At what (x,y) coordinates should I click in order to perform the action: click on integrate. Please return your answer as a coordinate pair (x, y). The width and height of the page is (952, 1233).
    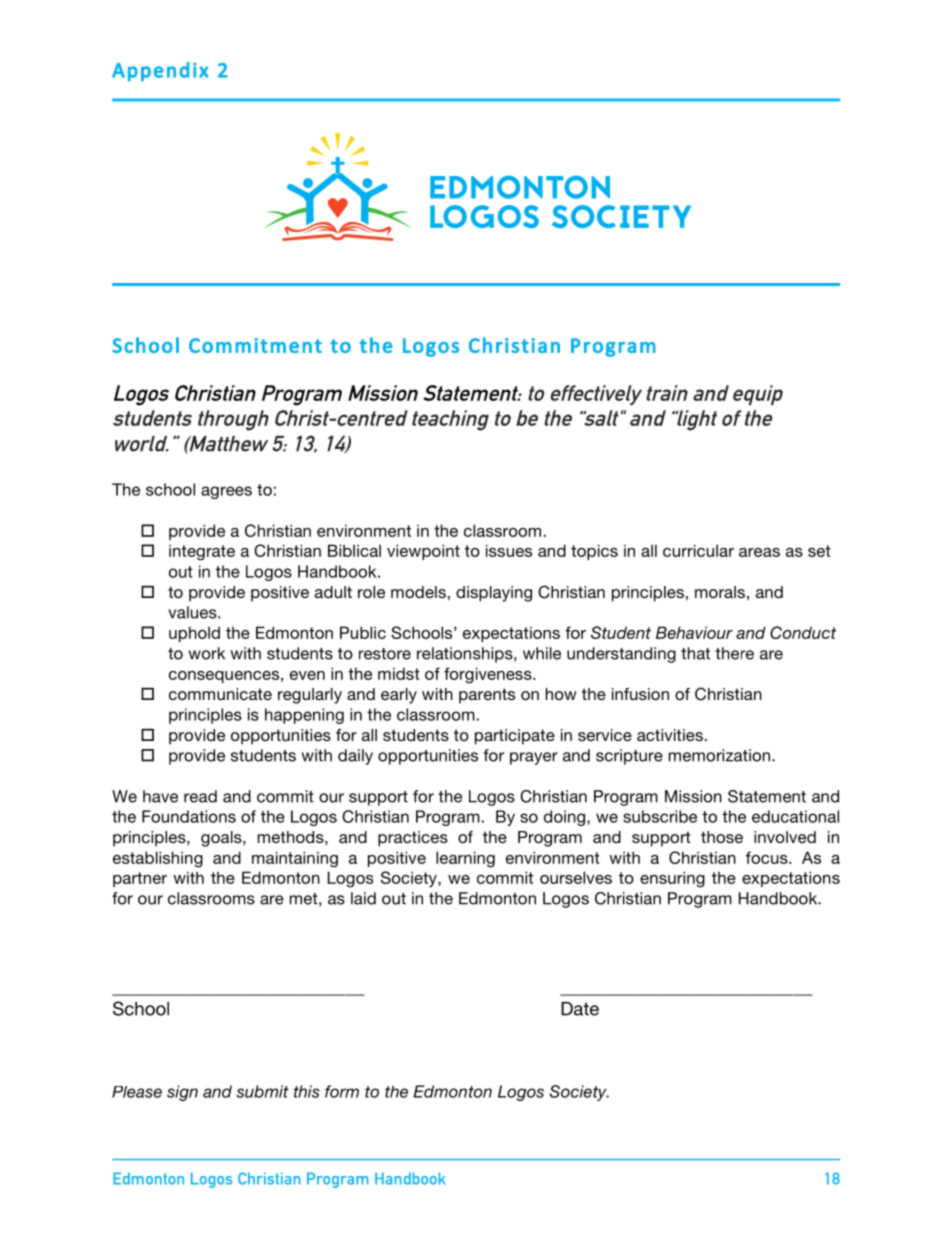
    Looking at the image, I should click on (202, 552).
